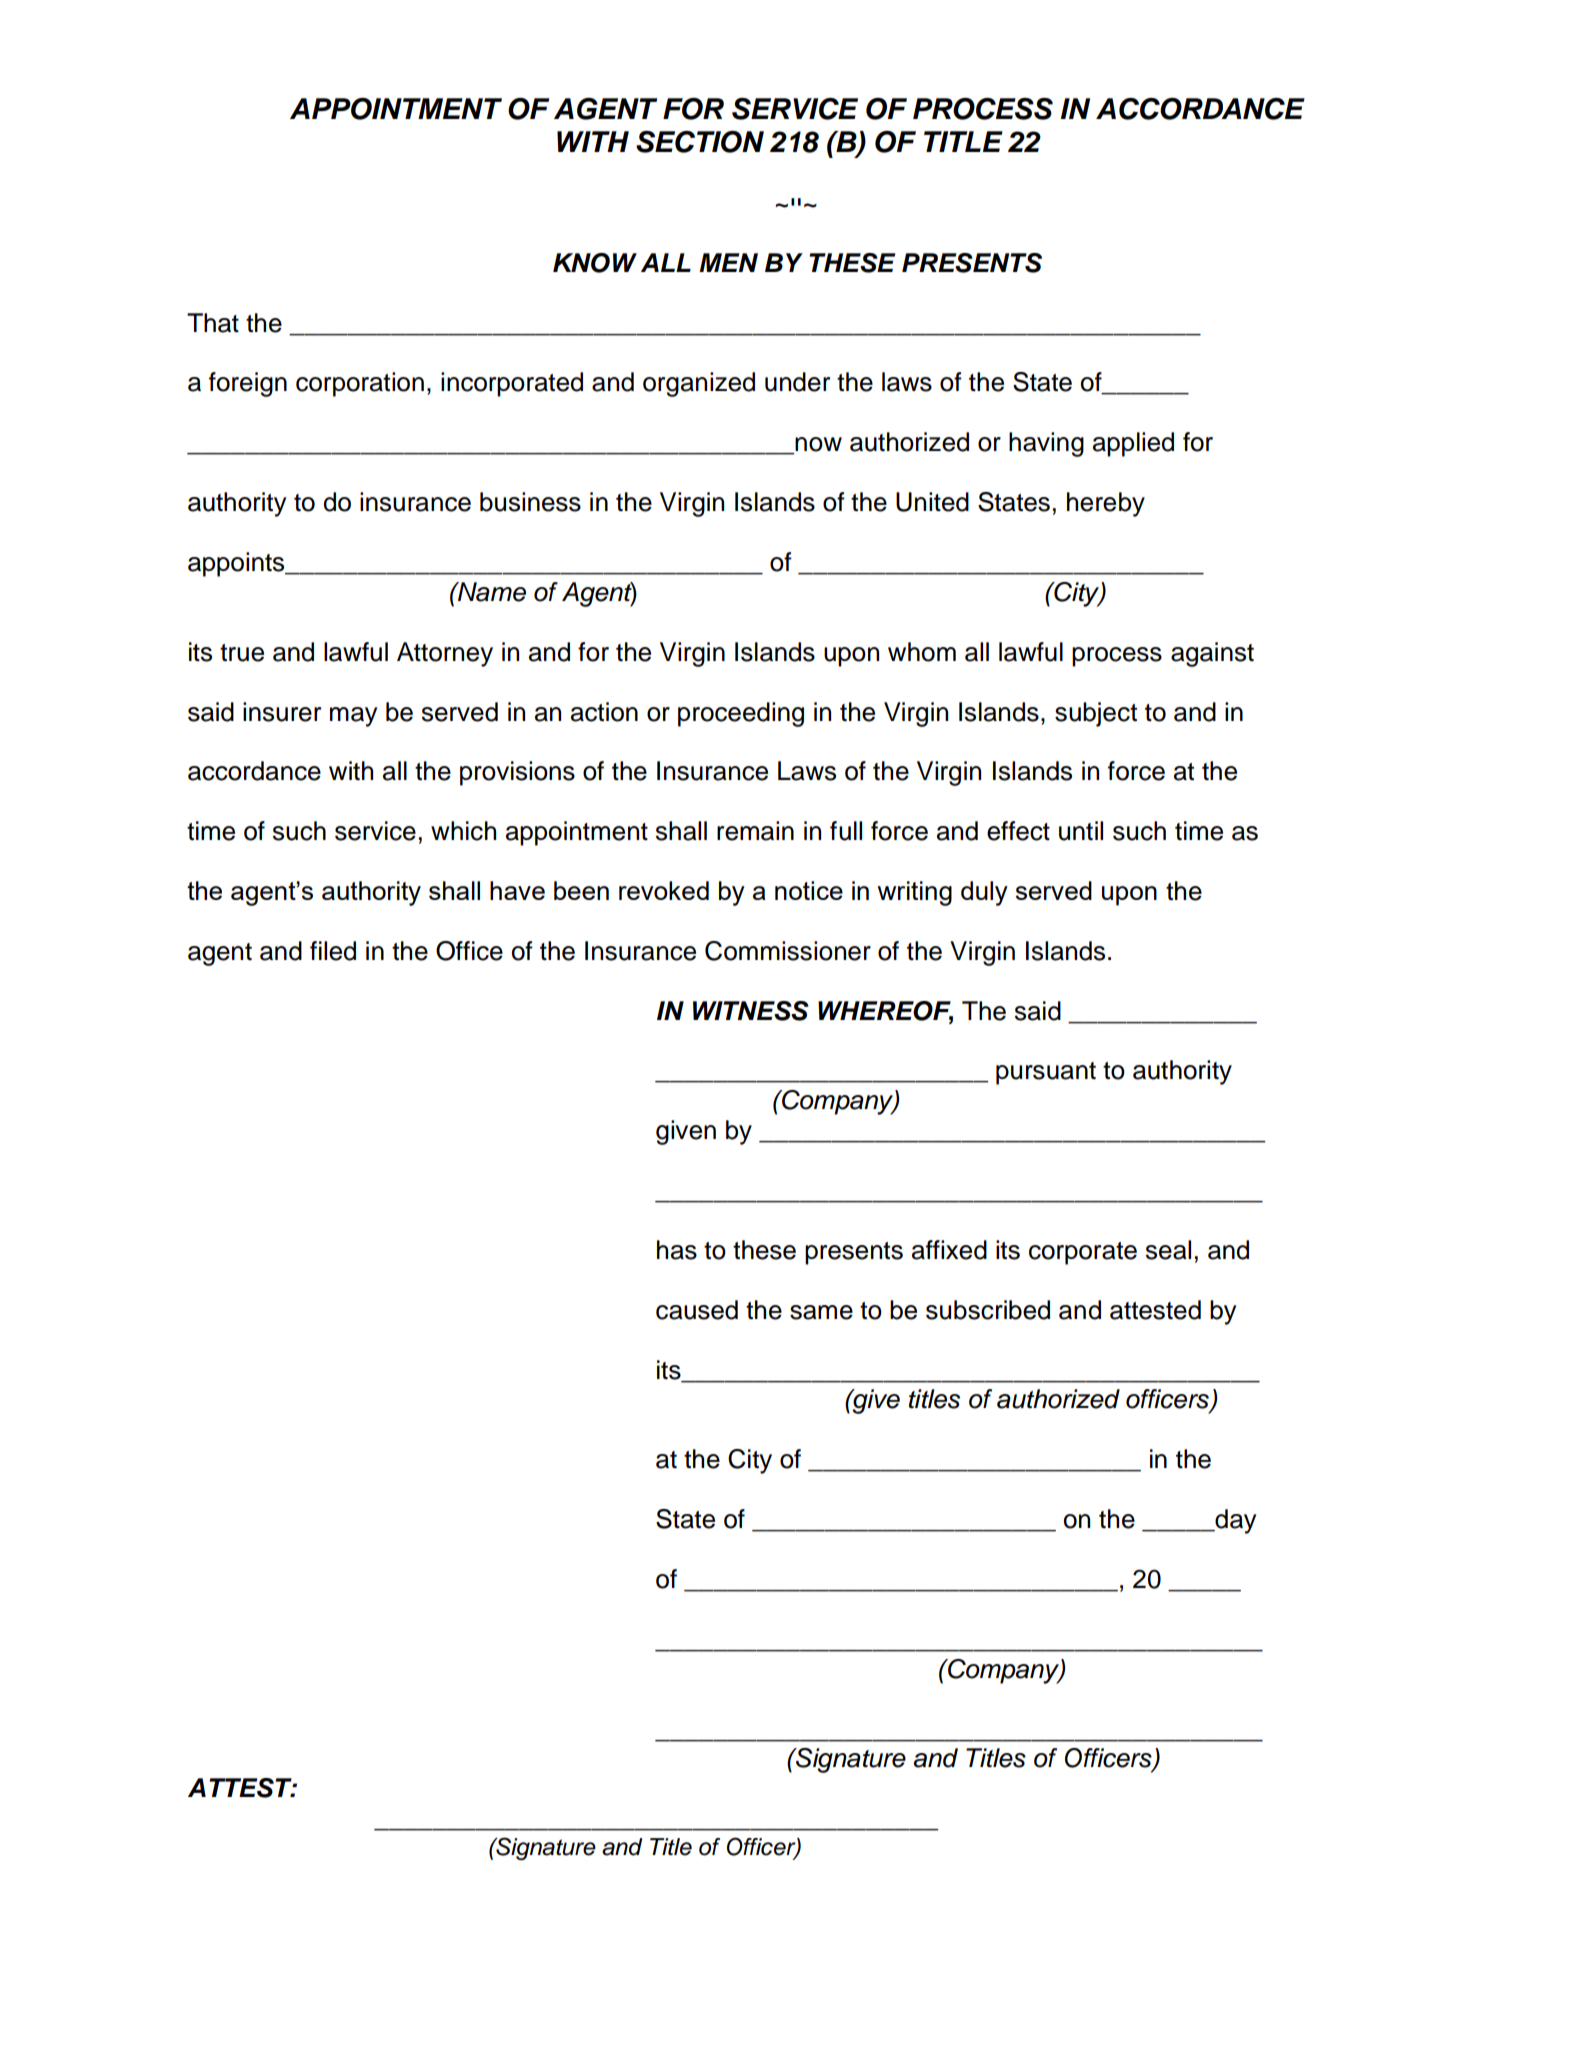  What do you see at coordinates (1106, 504) in the image?
I see `hereby` at bounding box center [1106, 504].
